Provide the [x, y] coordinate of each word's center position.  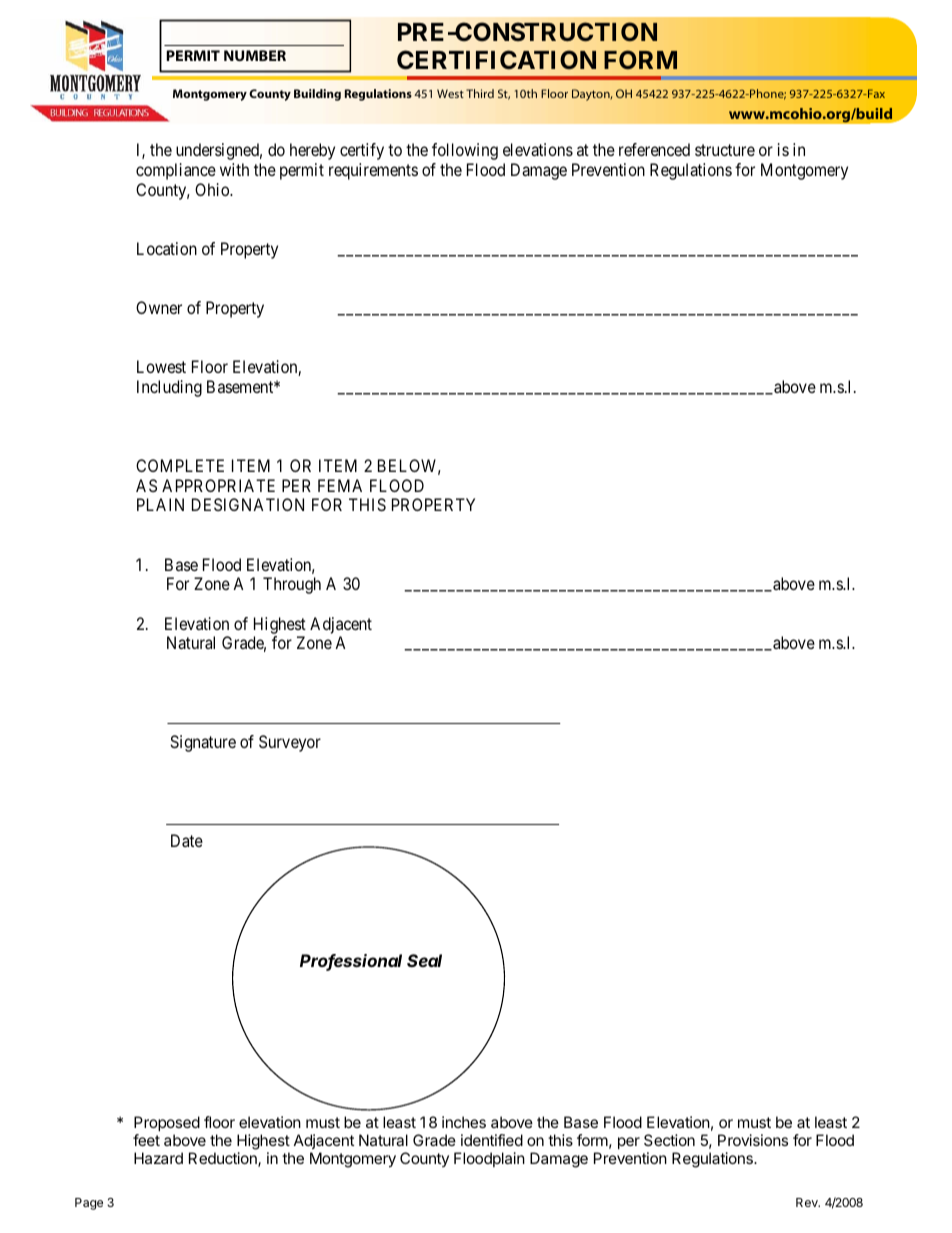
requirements [373, 171]
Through [292, 585]
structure [725, 150]
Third [480, 93]
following [465, 151]
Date [187, 840]
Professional [351, 962]
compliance [176, 171]
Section [669, 1140]
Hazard [158, 1158]
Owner [159, 307]
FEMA [340, 485]
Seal [424, 960]
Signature [203, 743]
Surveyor [290, 743]
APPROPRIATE [218, 485]
